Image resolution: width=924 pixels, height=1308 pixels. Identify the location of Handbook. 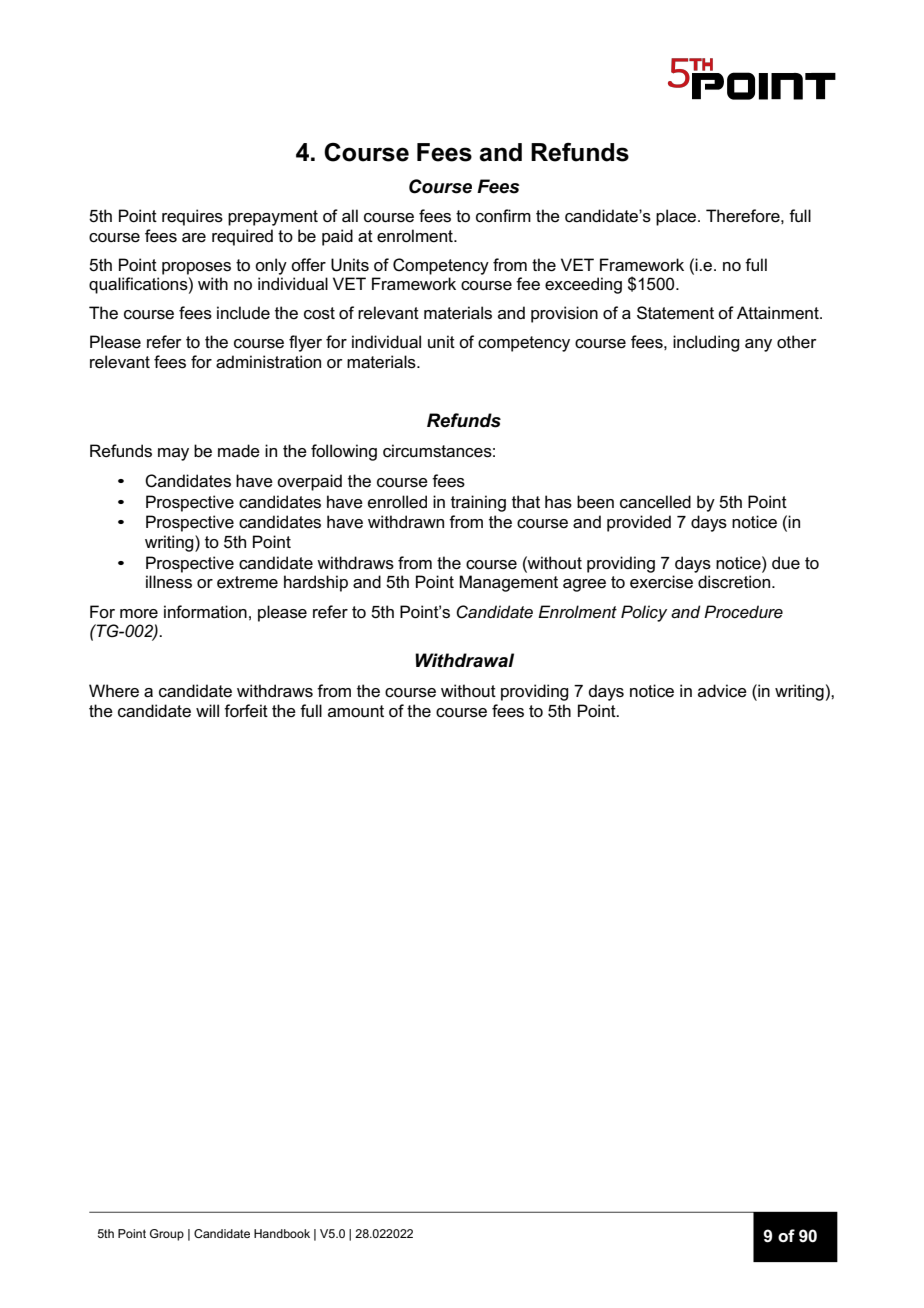
(282, 1233).
